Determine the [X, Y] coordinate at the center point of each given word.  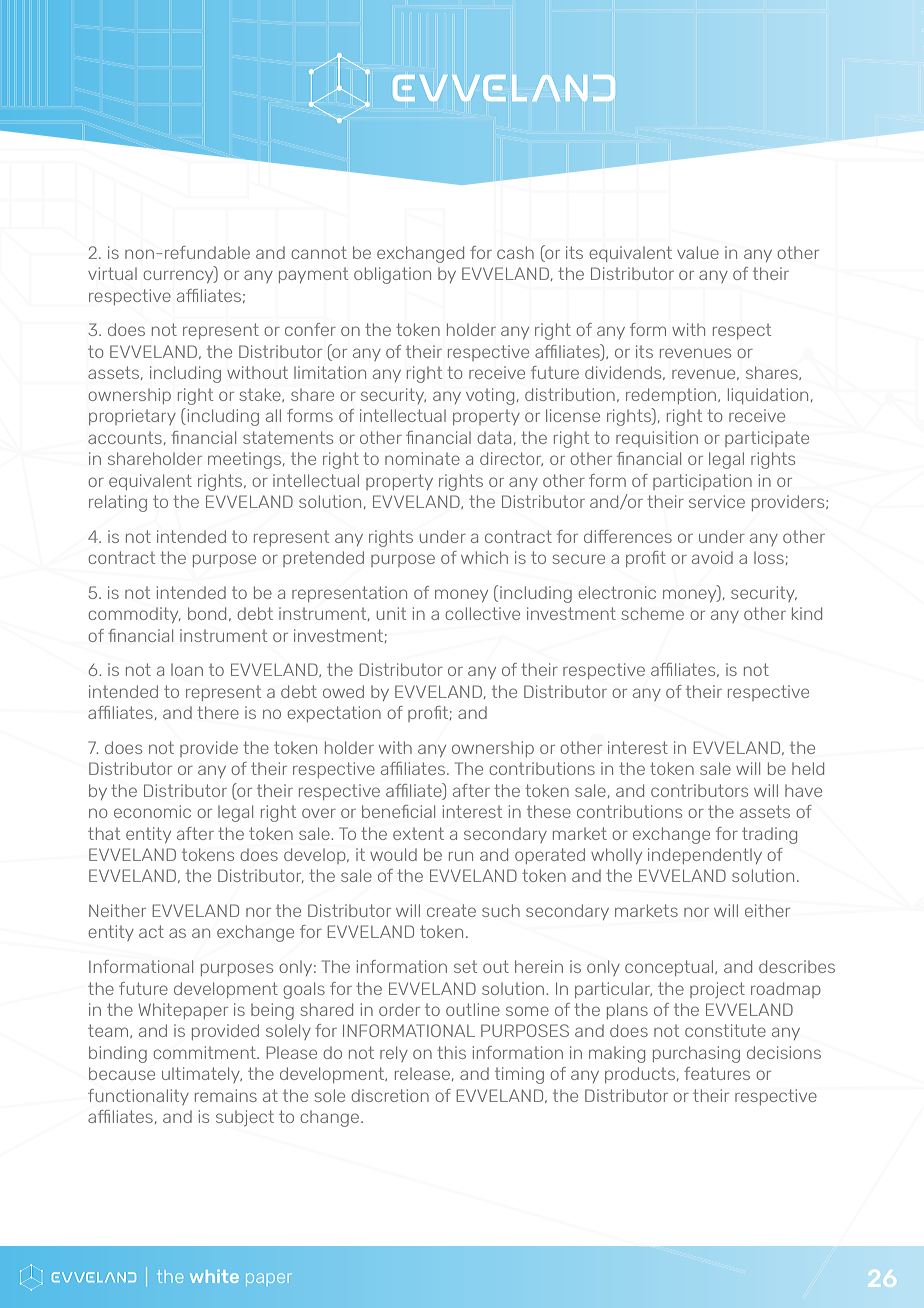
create [451, 910]
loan [187, 670]
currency [180, 276]
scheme [653, 613]
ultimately [202, 1075]
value [698, 252]
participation [702, 482]
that [104, 833]
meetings [246, 460]
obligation [392, 275]
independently [705, 856]
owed [343, 691]
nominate [422, 458]
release [422, 1074]
